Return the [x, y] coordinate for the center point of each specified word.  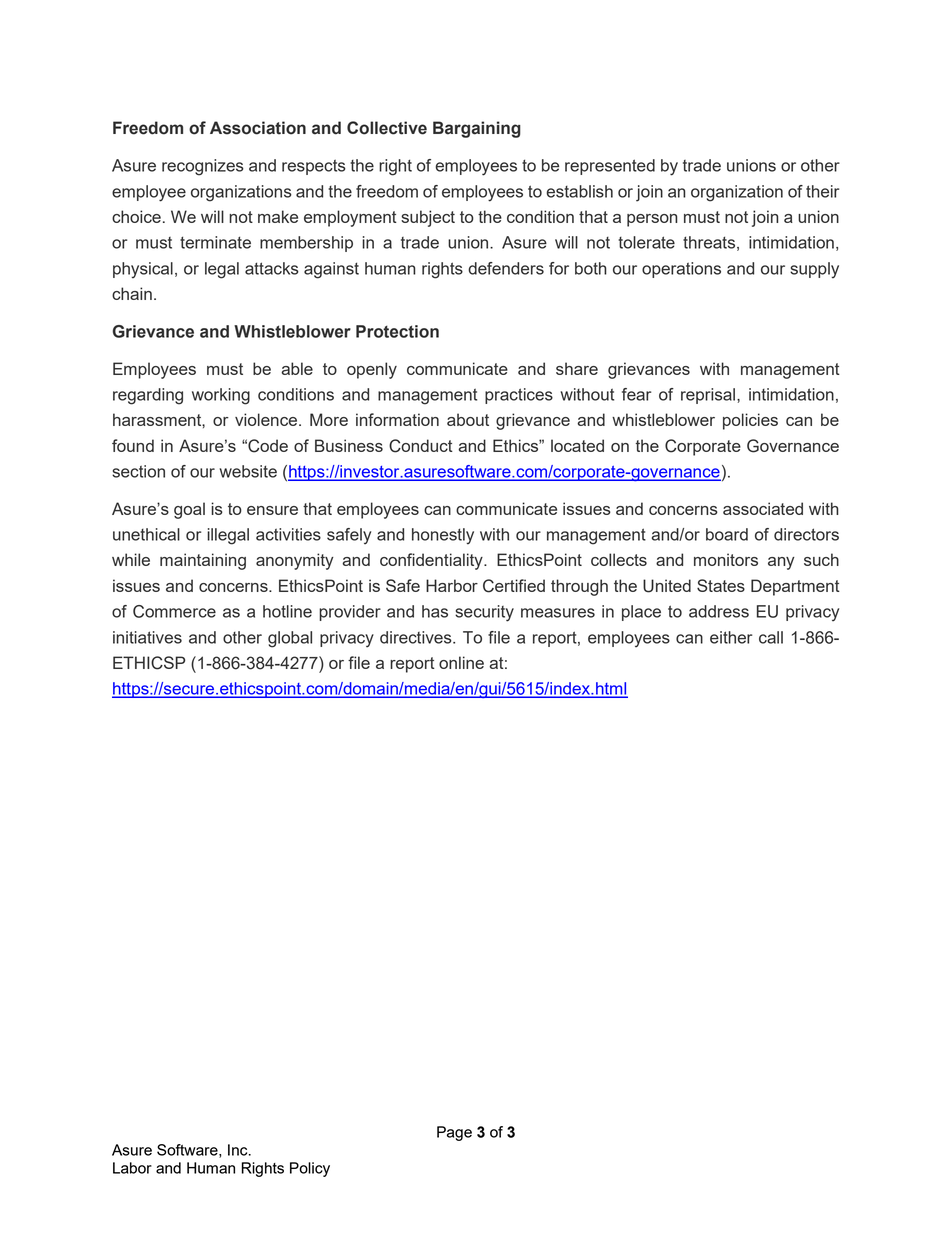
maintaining [203, 561]
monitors [726, 559]
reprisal [708, 396]
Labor [132, 1168]
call [771, 637]
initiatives [147, 637]
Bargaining [477, 129]
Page [454, 1133]
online [461, 662]
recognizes [203, 167]
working [221, 396]
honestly [443, 536]
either [731, 637]
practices [519, 396]
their [822, 191]
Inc [239, 1150]
